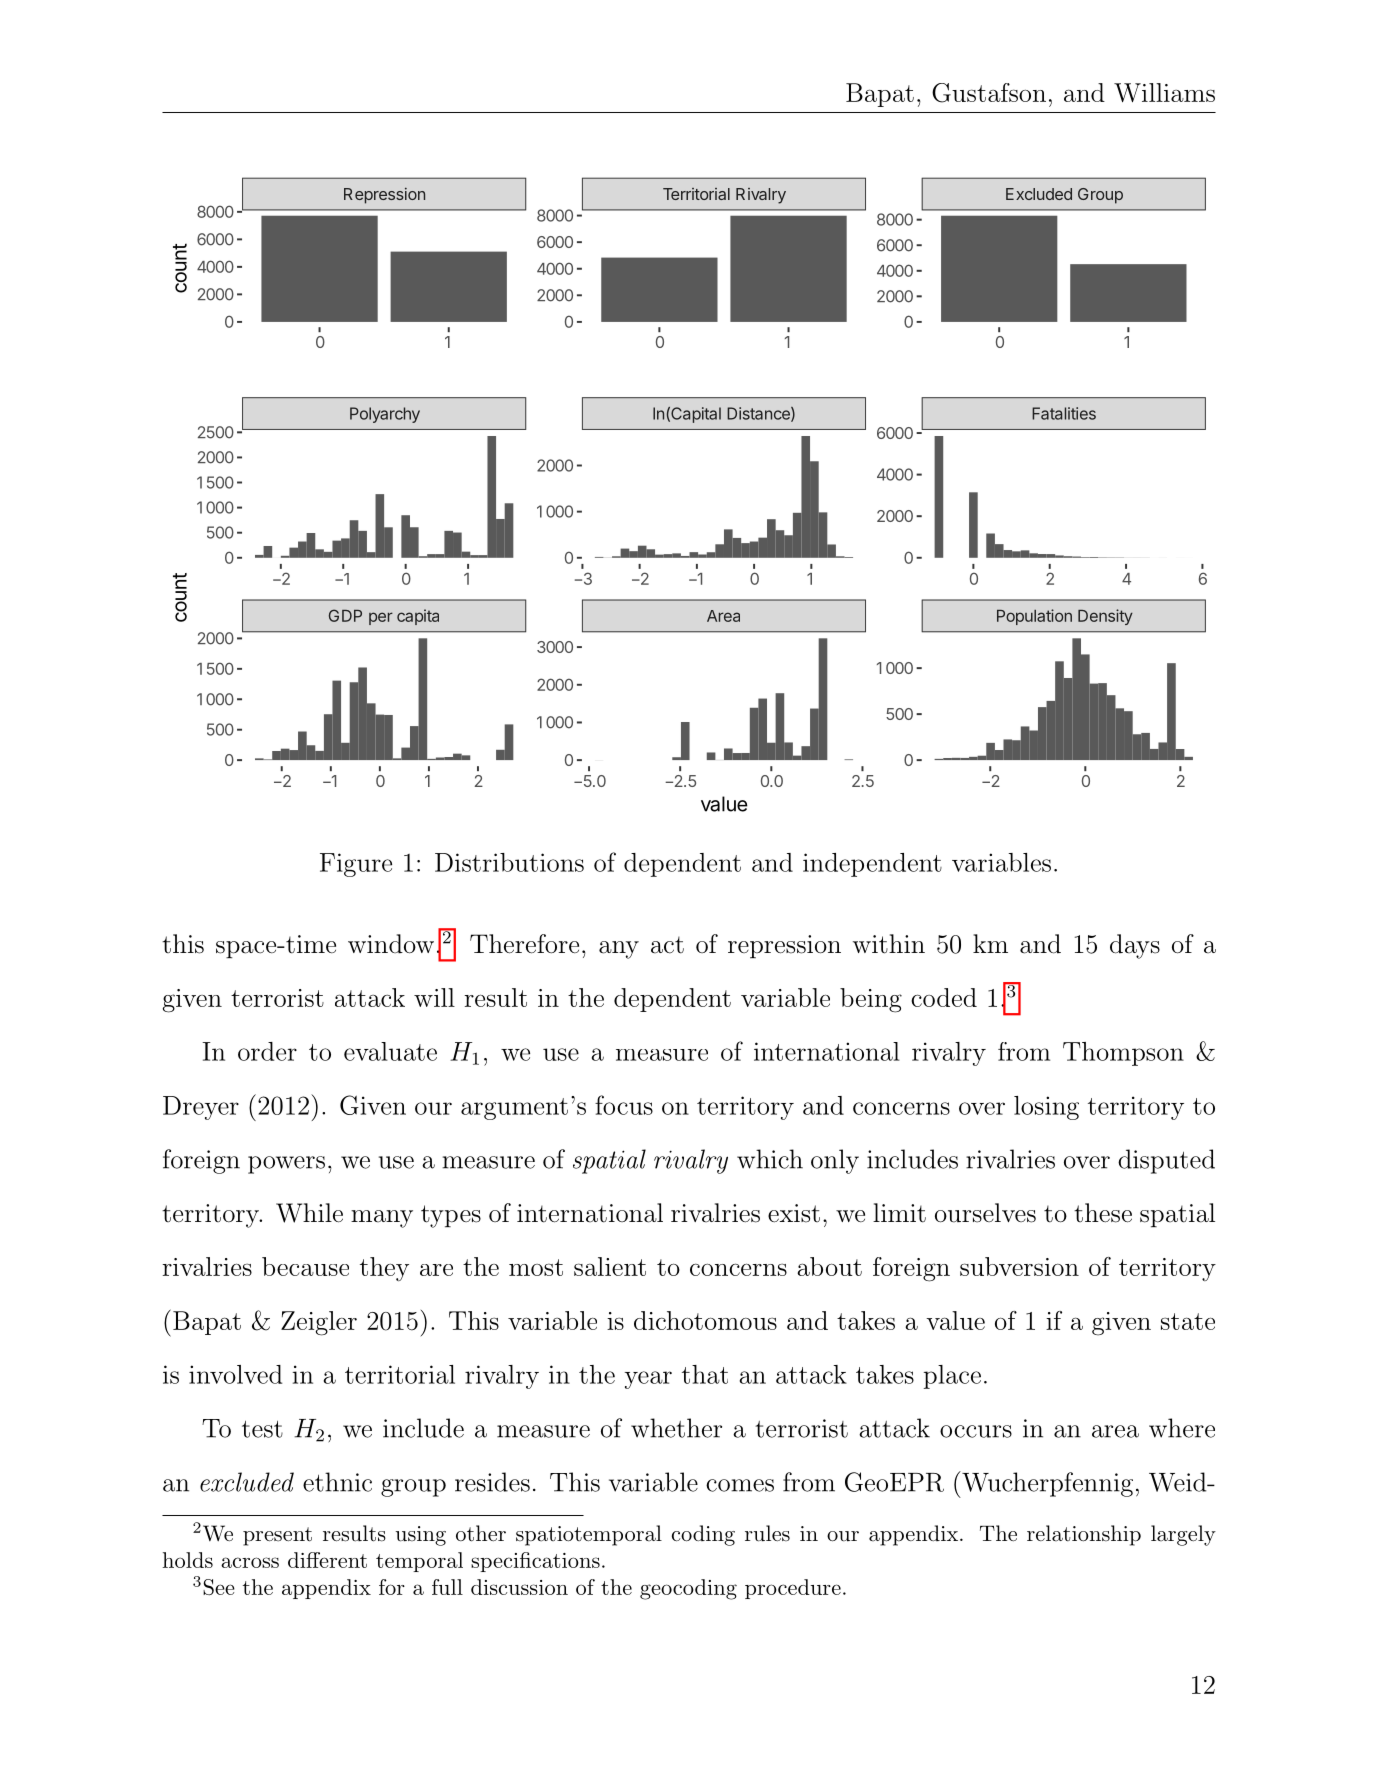  Describe the element at coordinates (1105, 617) in the image. I see `Density` at that location.
